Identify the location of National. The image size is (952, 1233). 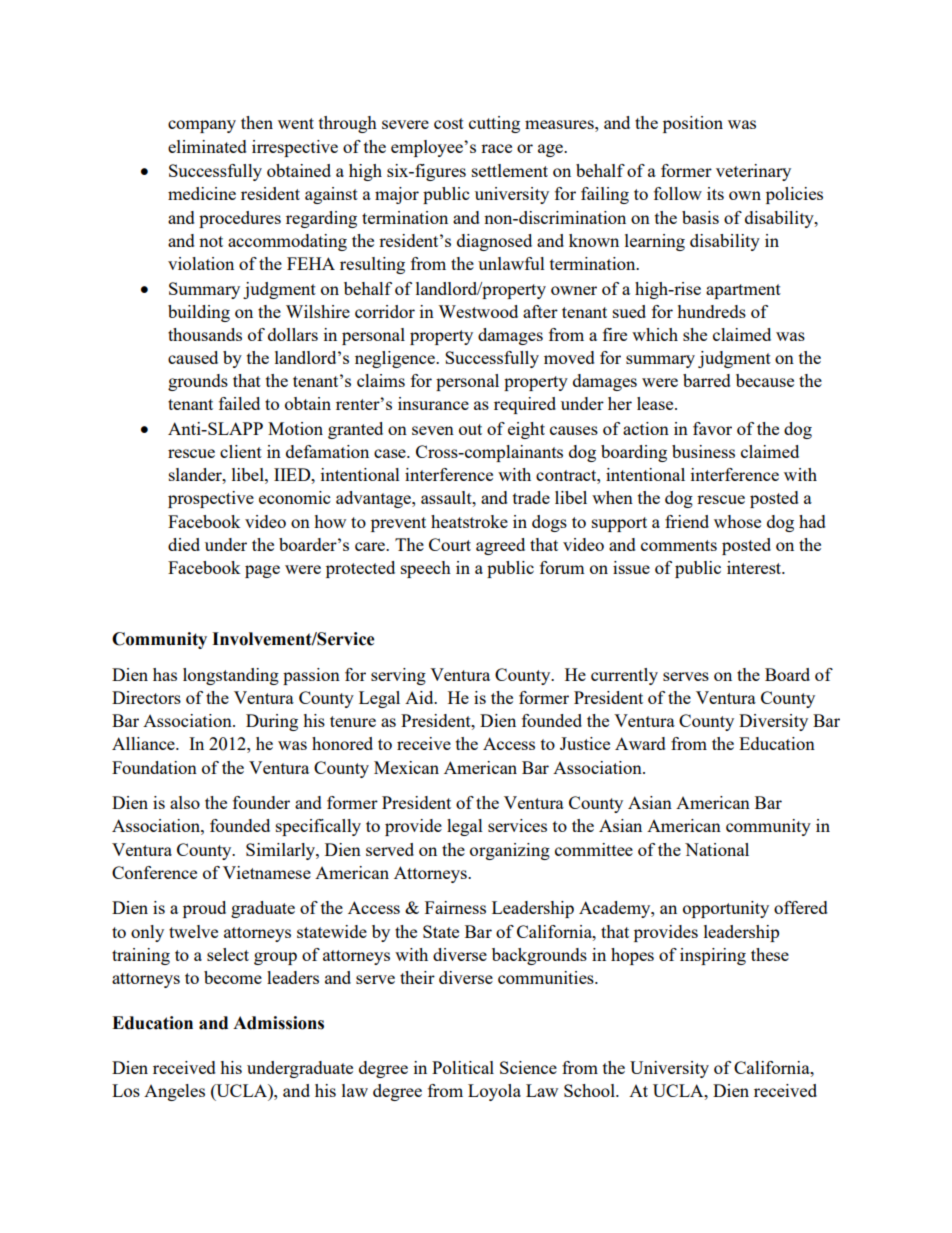
(717, 849).
